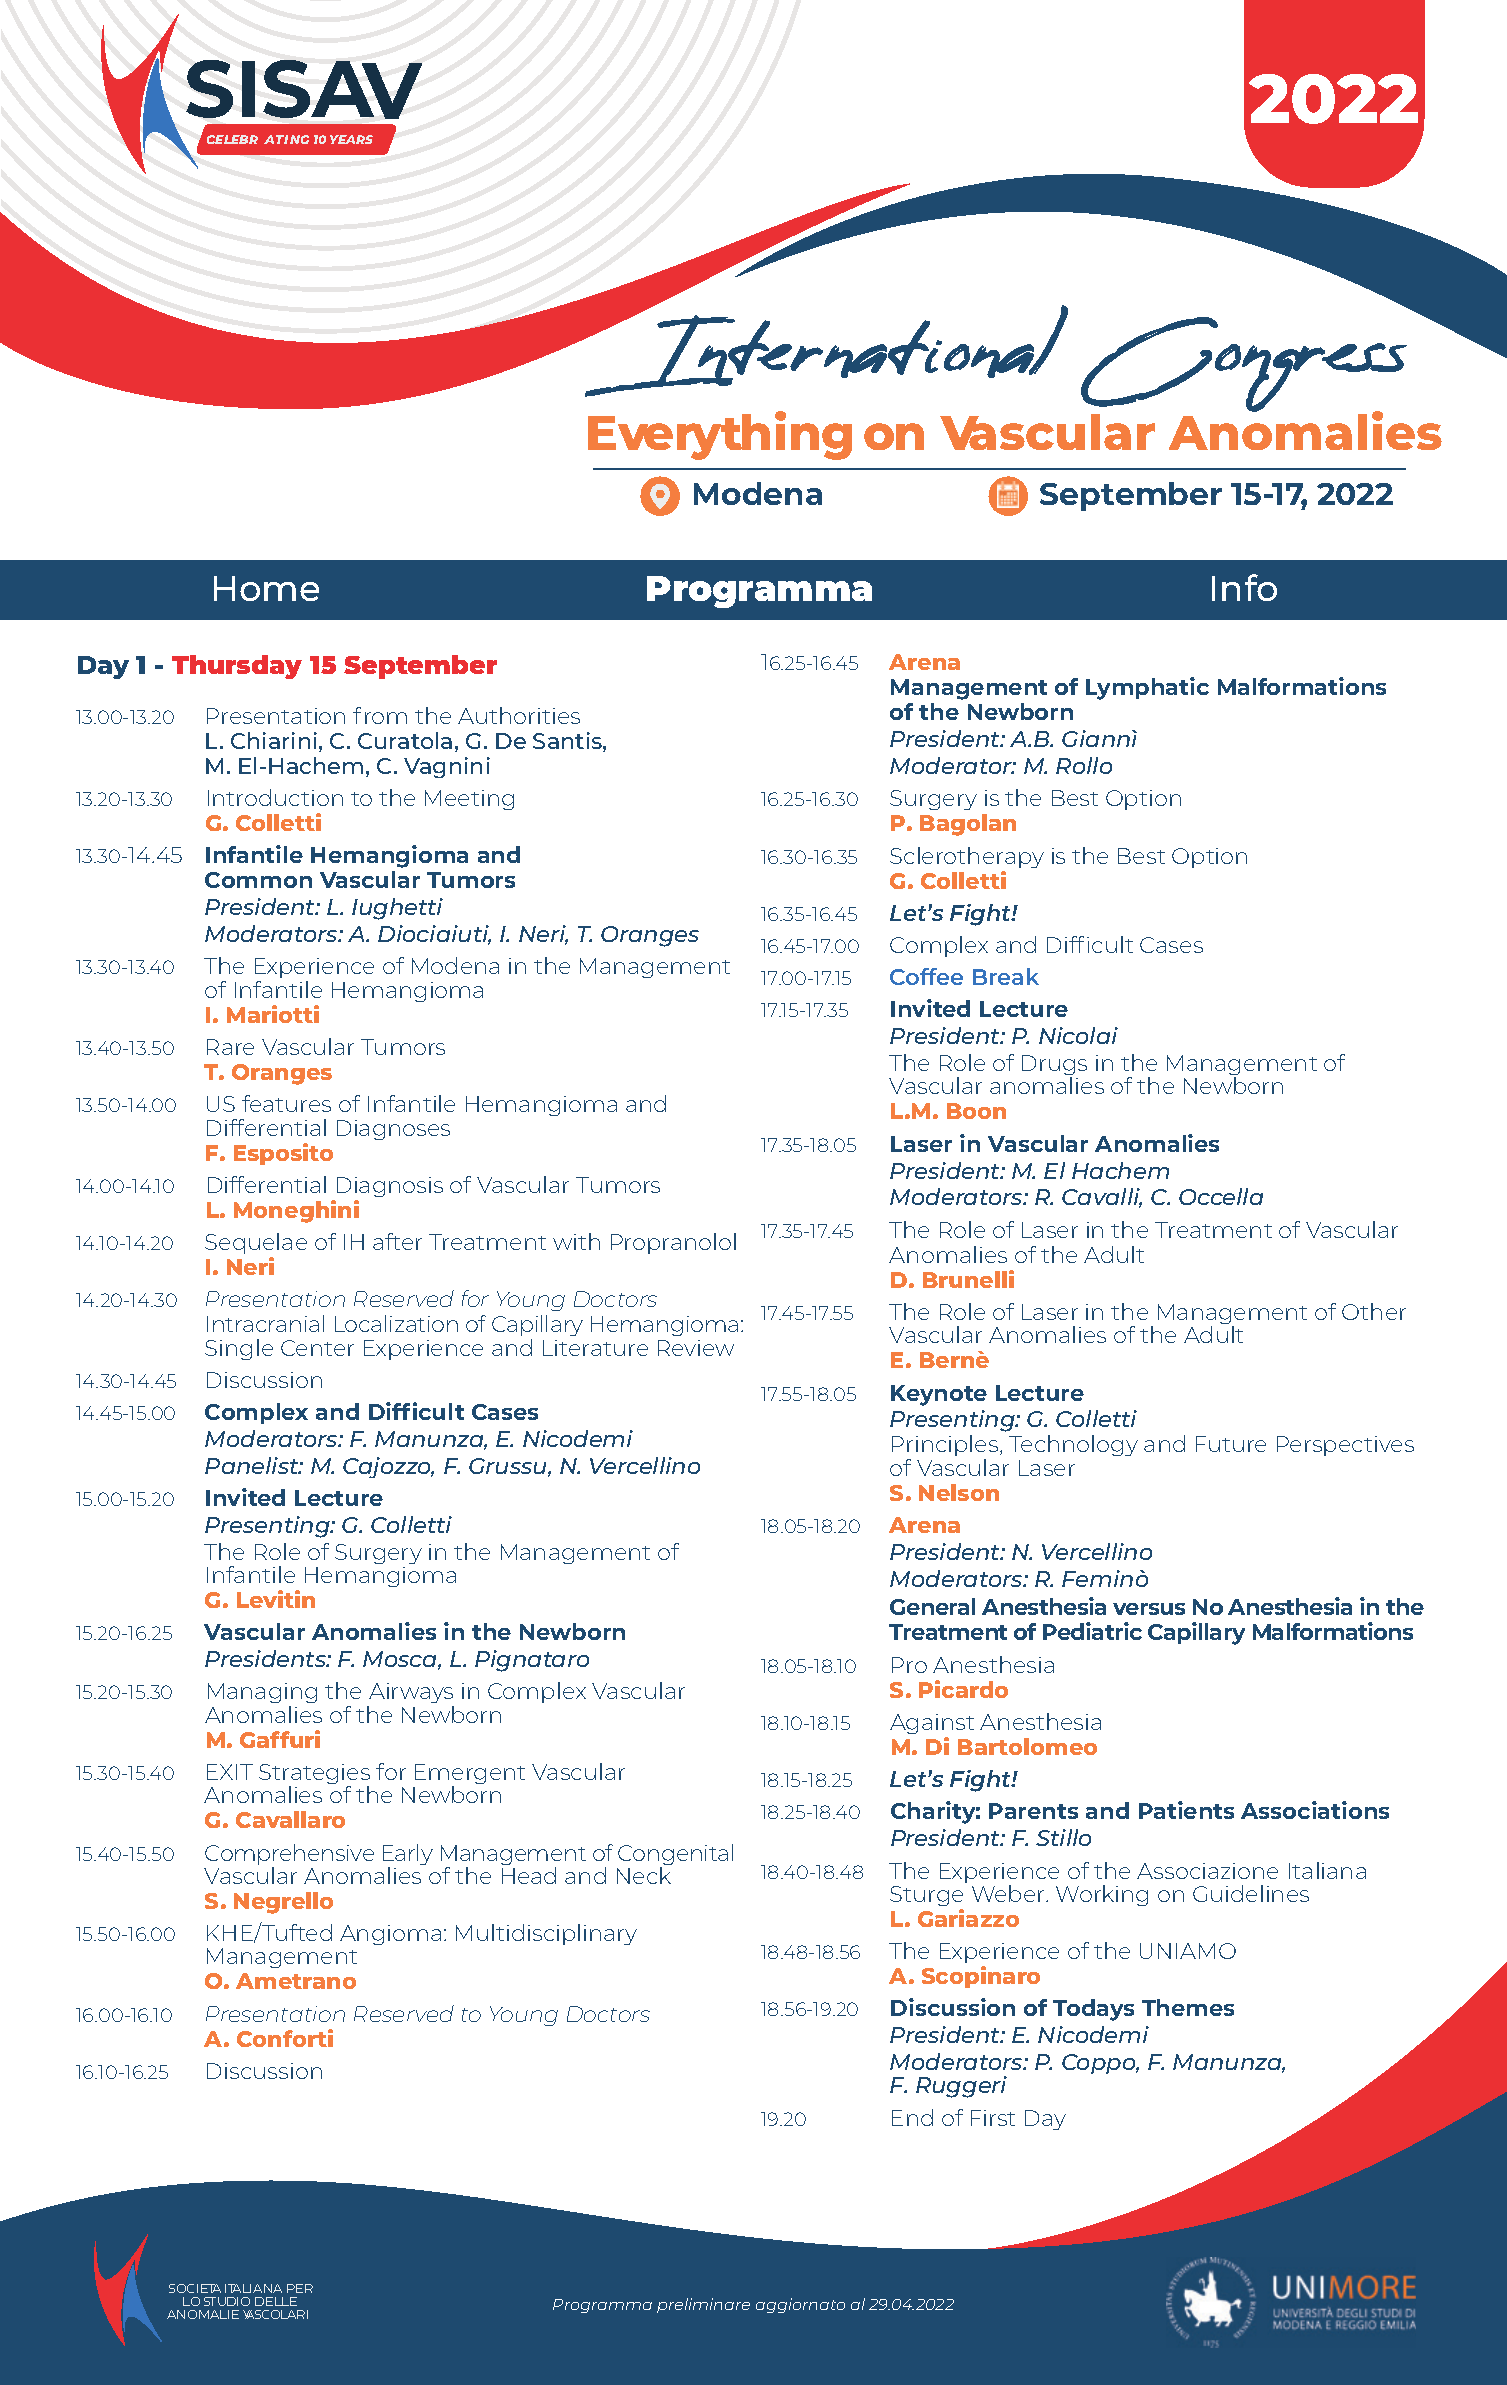 The width and height of the screenshot is (1507, 2385). I want to click on versus, so click(1149, 1609).
